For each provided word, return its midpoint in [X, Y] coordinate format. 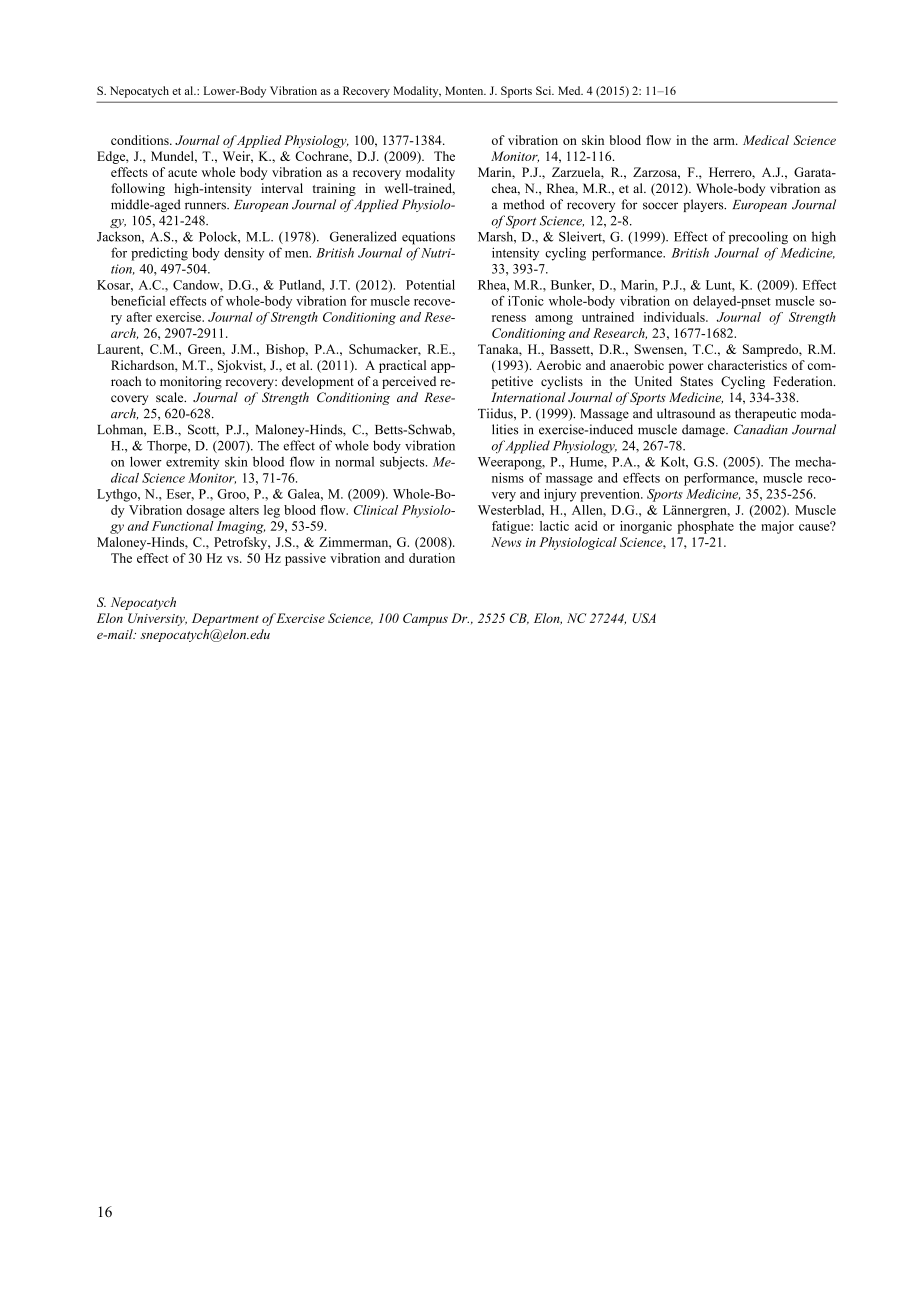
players [704, 205]
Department [225, 619]
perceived [409, 382]
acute [182, 173]
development [318, 382]
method [524, 204]
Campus [425, 619]
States [697, 381]
